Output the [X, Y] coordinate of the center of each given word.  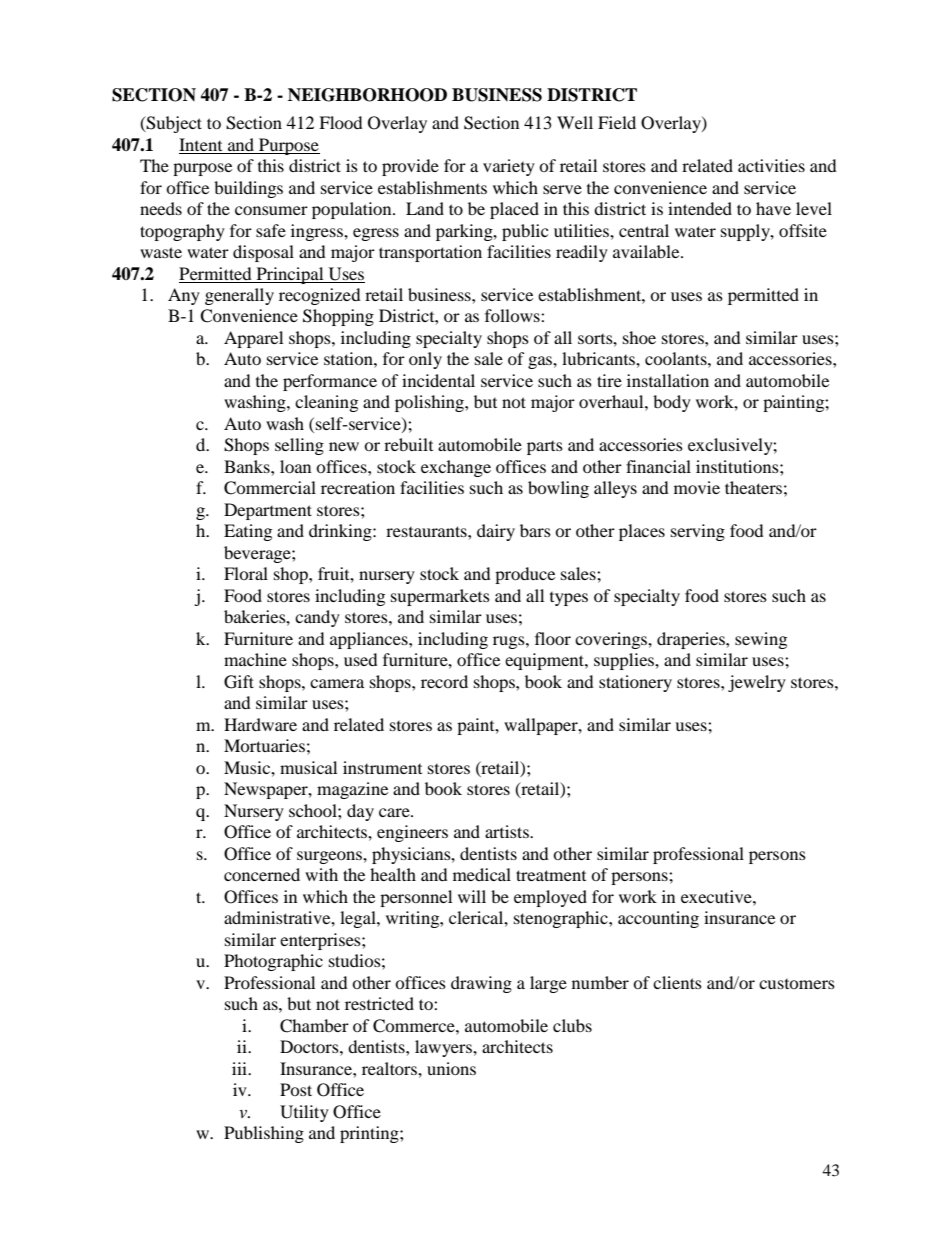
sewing [761, 640]
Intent [200, 144]
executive [717, 896]
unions [451, 1068]
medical [482, 874]
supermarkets [440, 597]
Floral [246, 573]
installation [668, 380]
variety [509, 167]
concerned [262, 874]
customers [797, 984]
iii [241, 1068]
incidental [438, 380]
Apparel [253, 339]
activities [771, 165]
